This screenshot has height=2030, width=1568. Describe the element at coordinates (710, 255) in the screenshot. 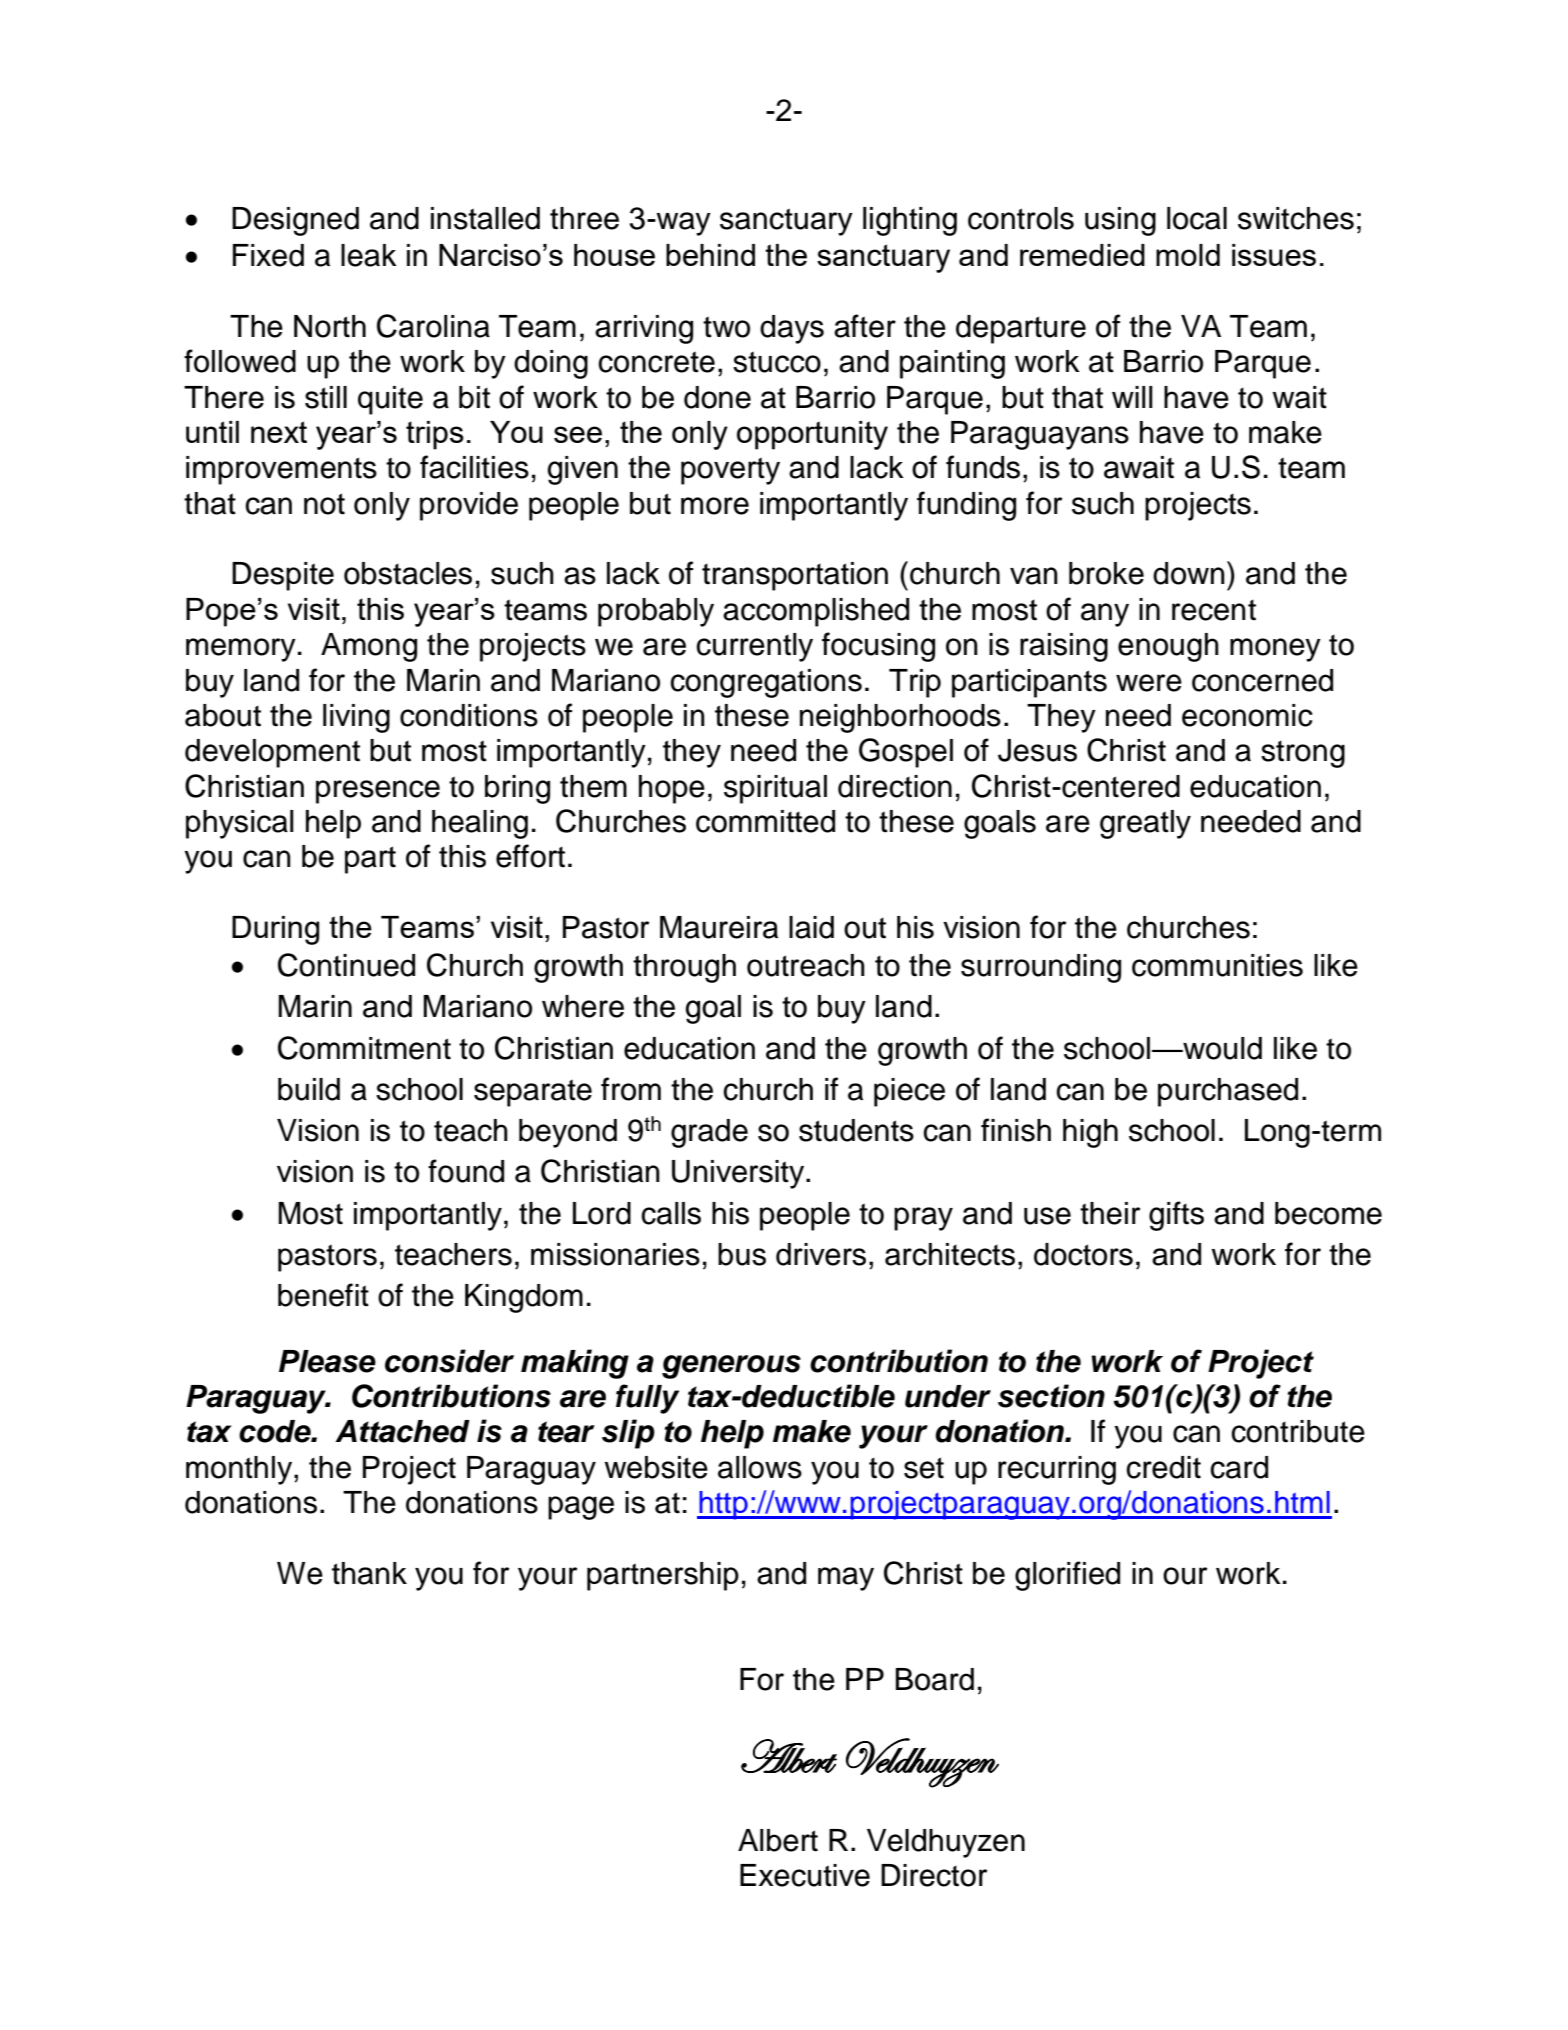

I see `behind` at that location.
